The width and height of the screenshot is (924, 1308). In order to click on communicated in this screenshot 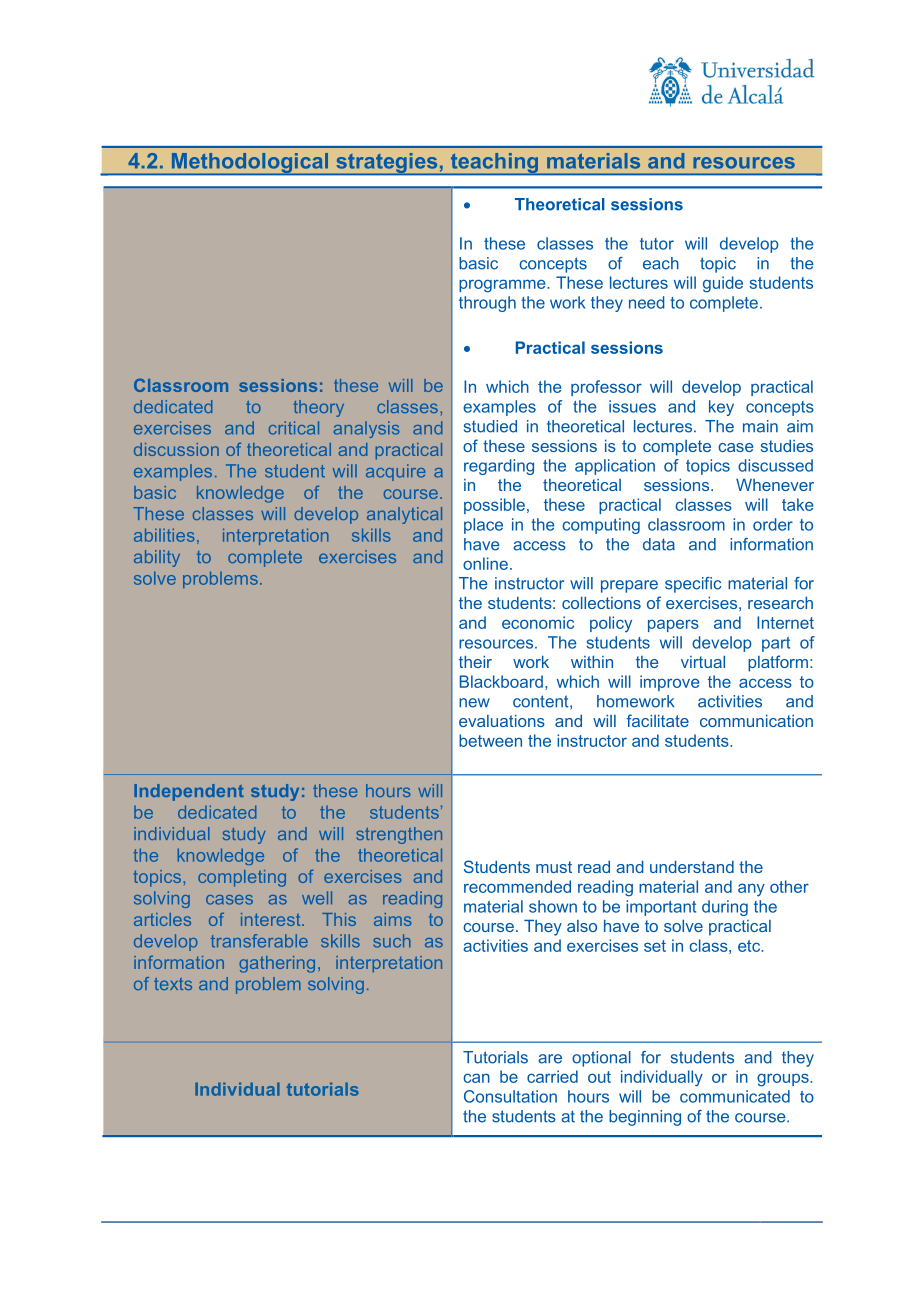, I will do `click(735, 1096)`.
